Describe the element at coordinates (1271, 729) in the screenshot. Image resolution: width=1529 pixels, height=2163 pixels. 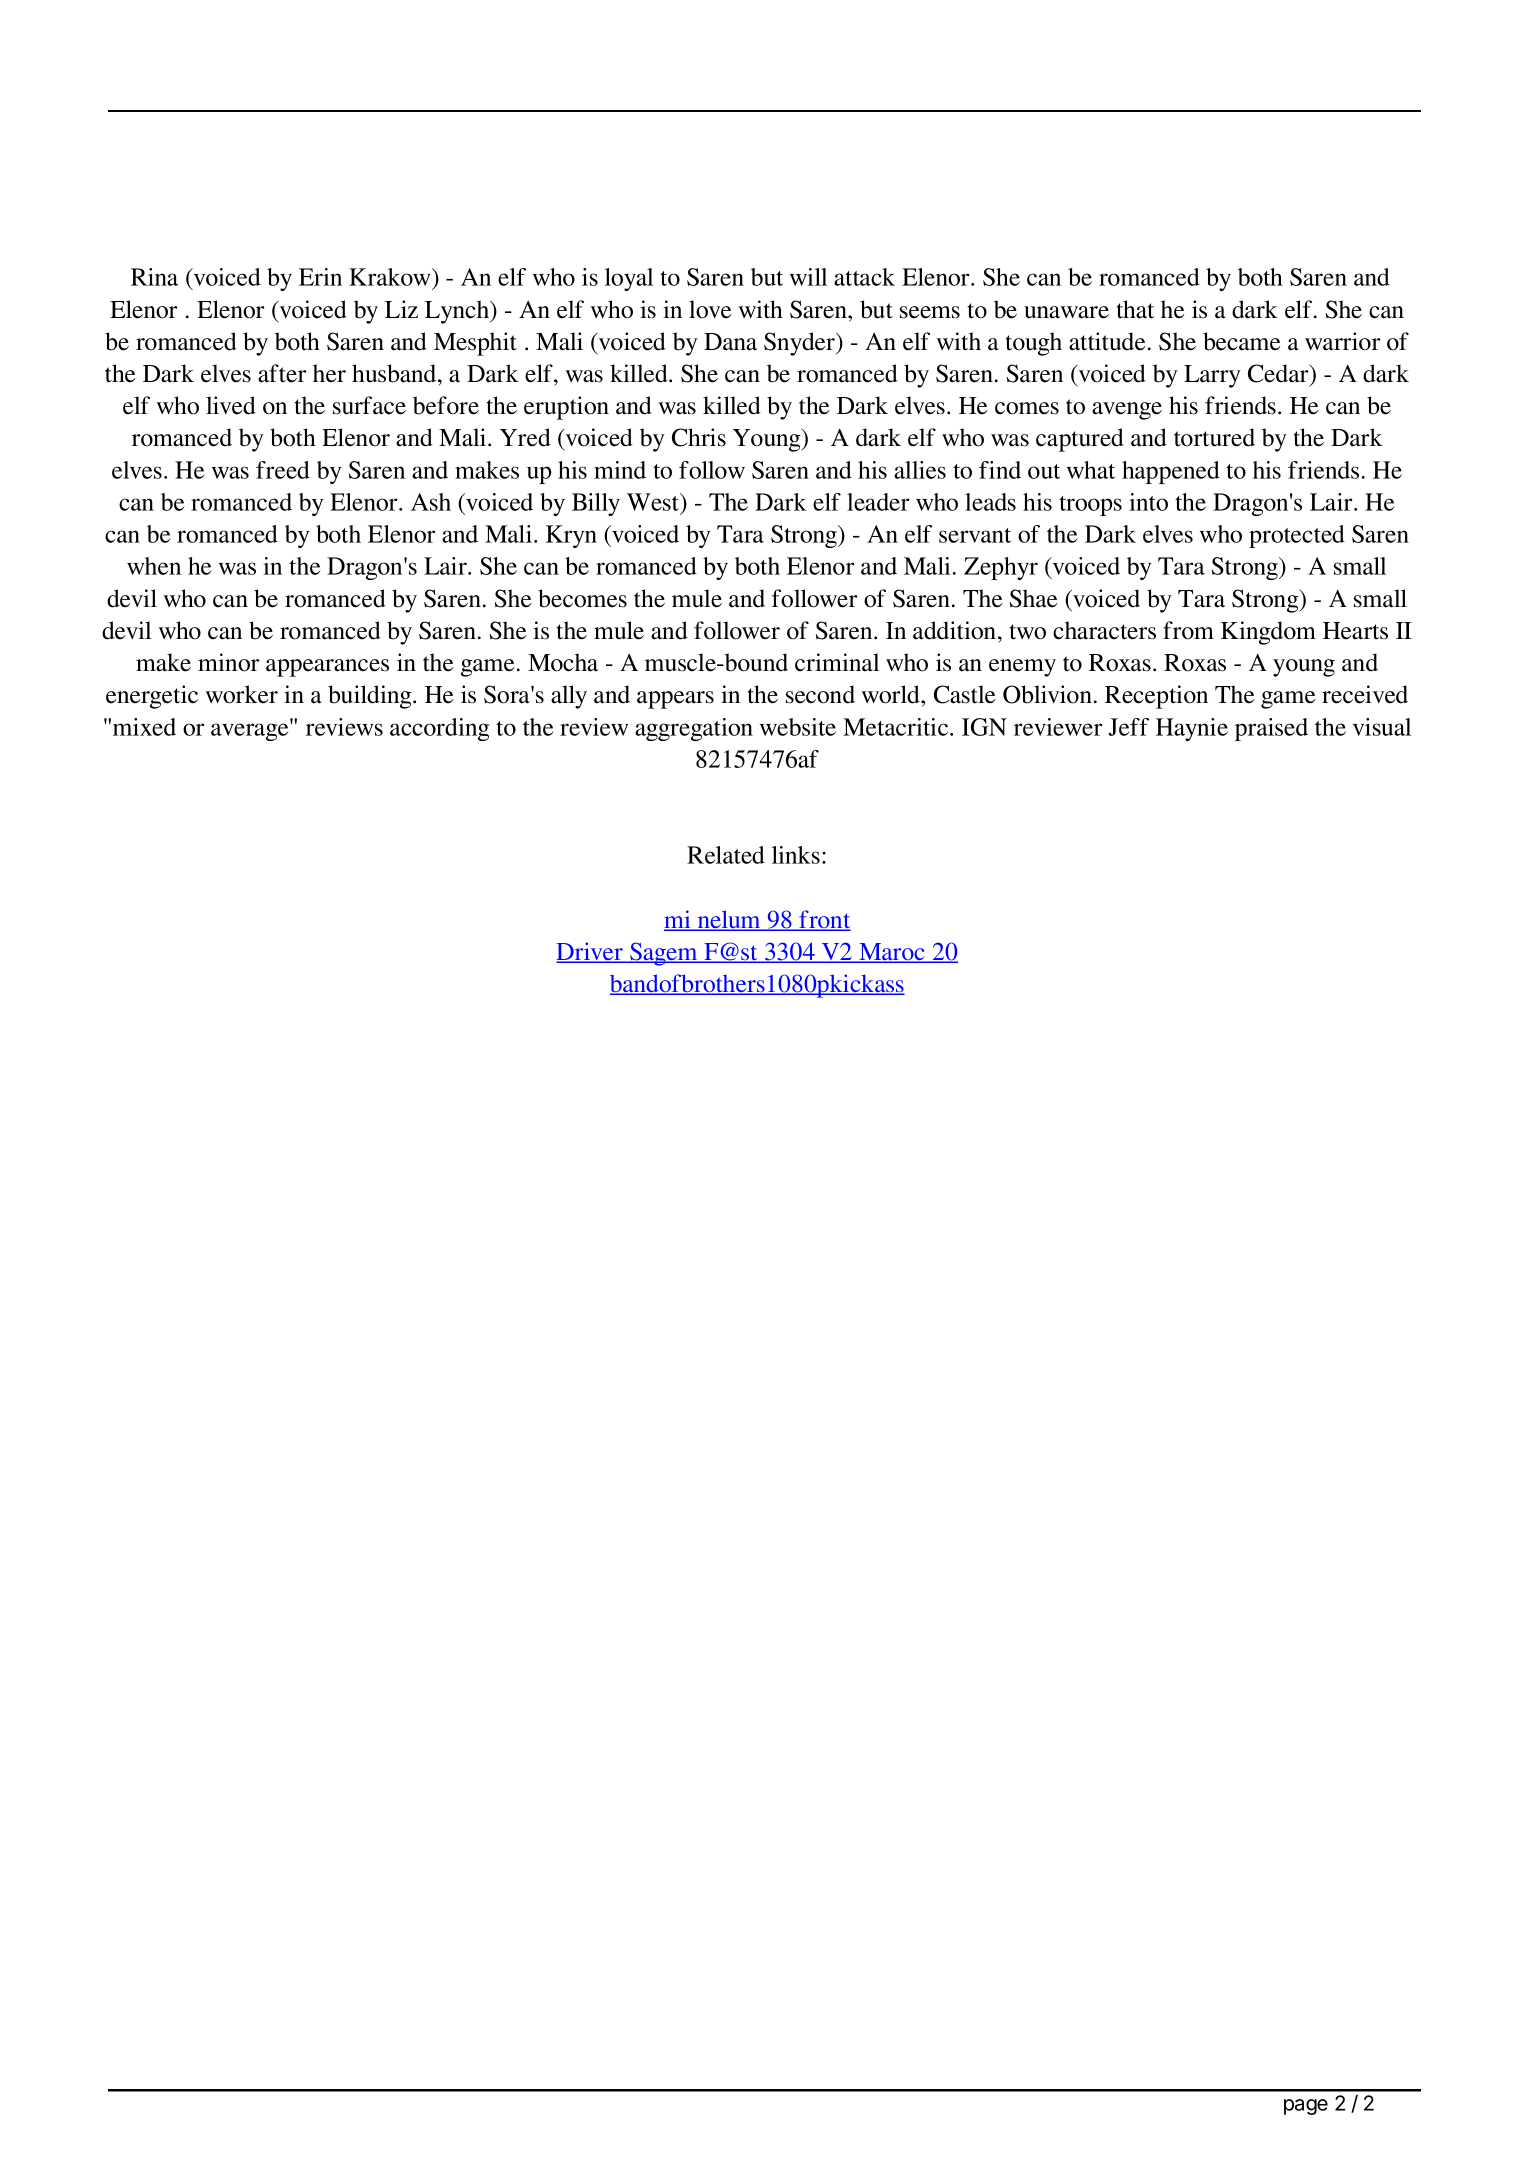
I see `praised` at that location.
